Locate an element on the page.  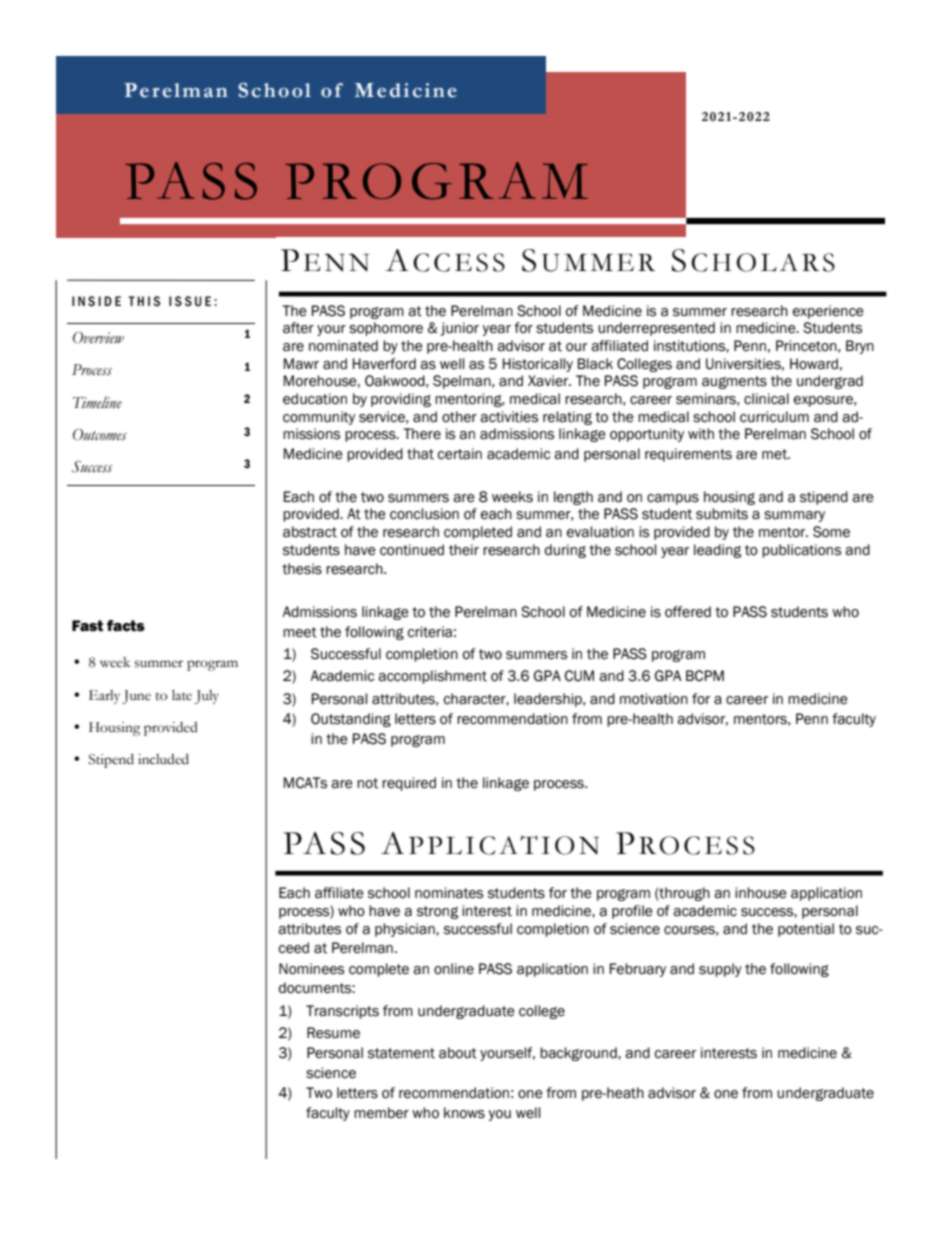
nominates is located at coordinates (449, 893).
